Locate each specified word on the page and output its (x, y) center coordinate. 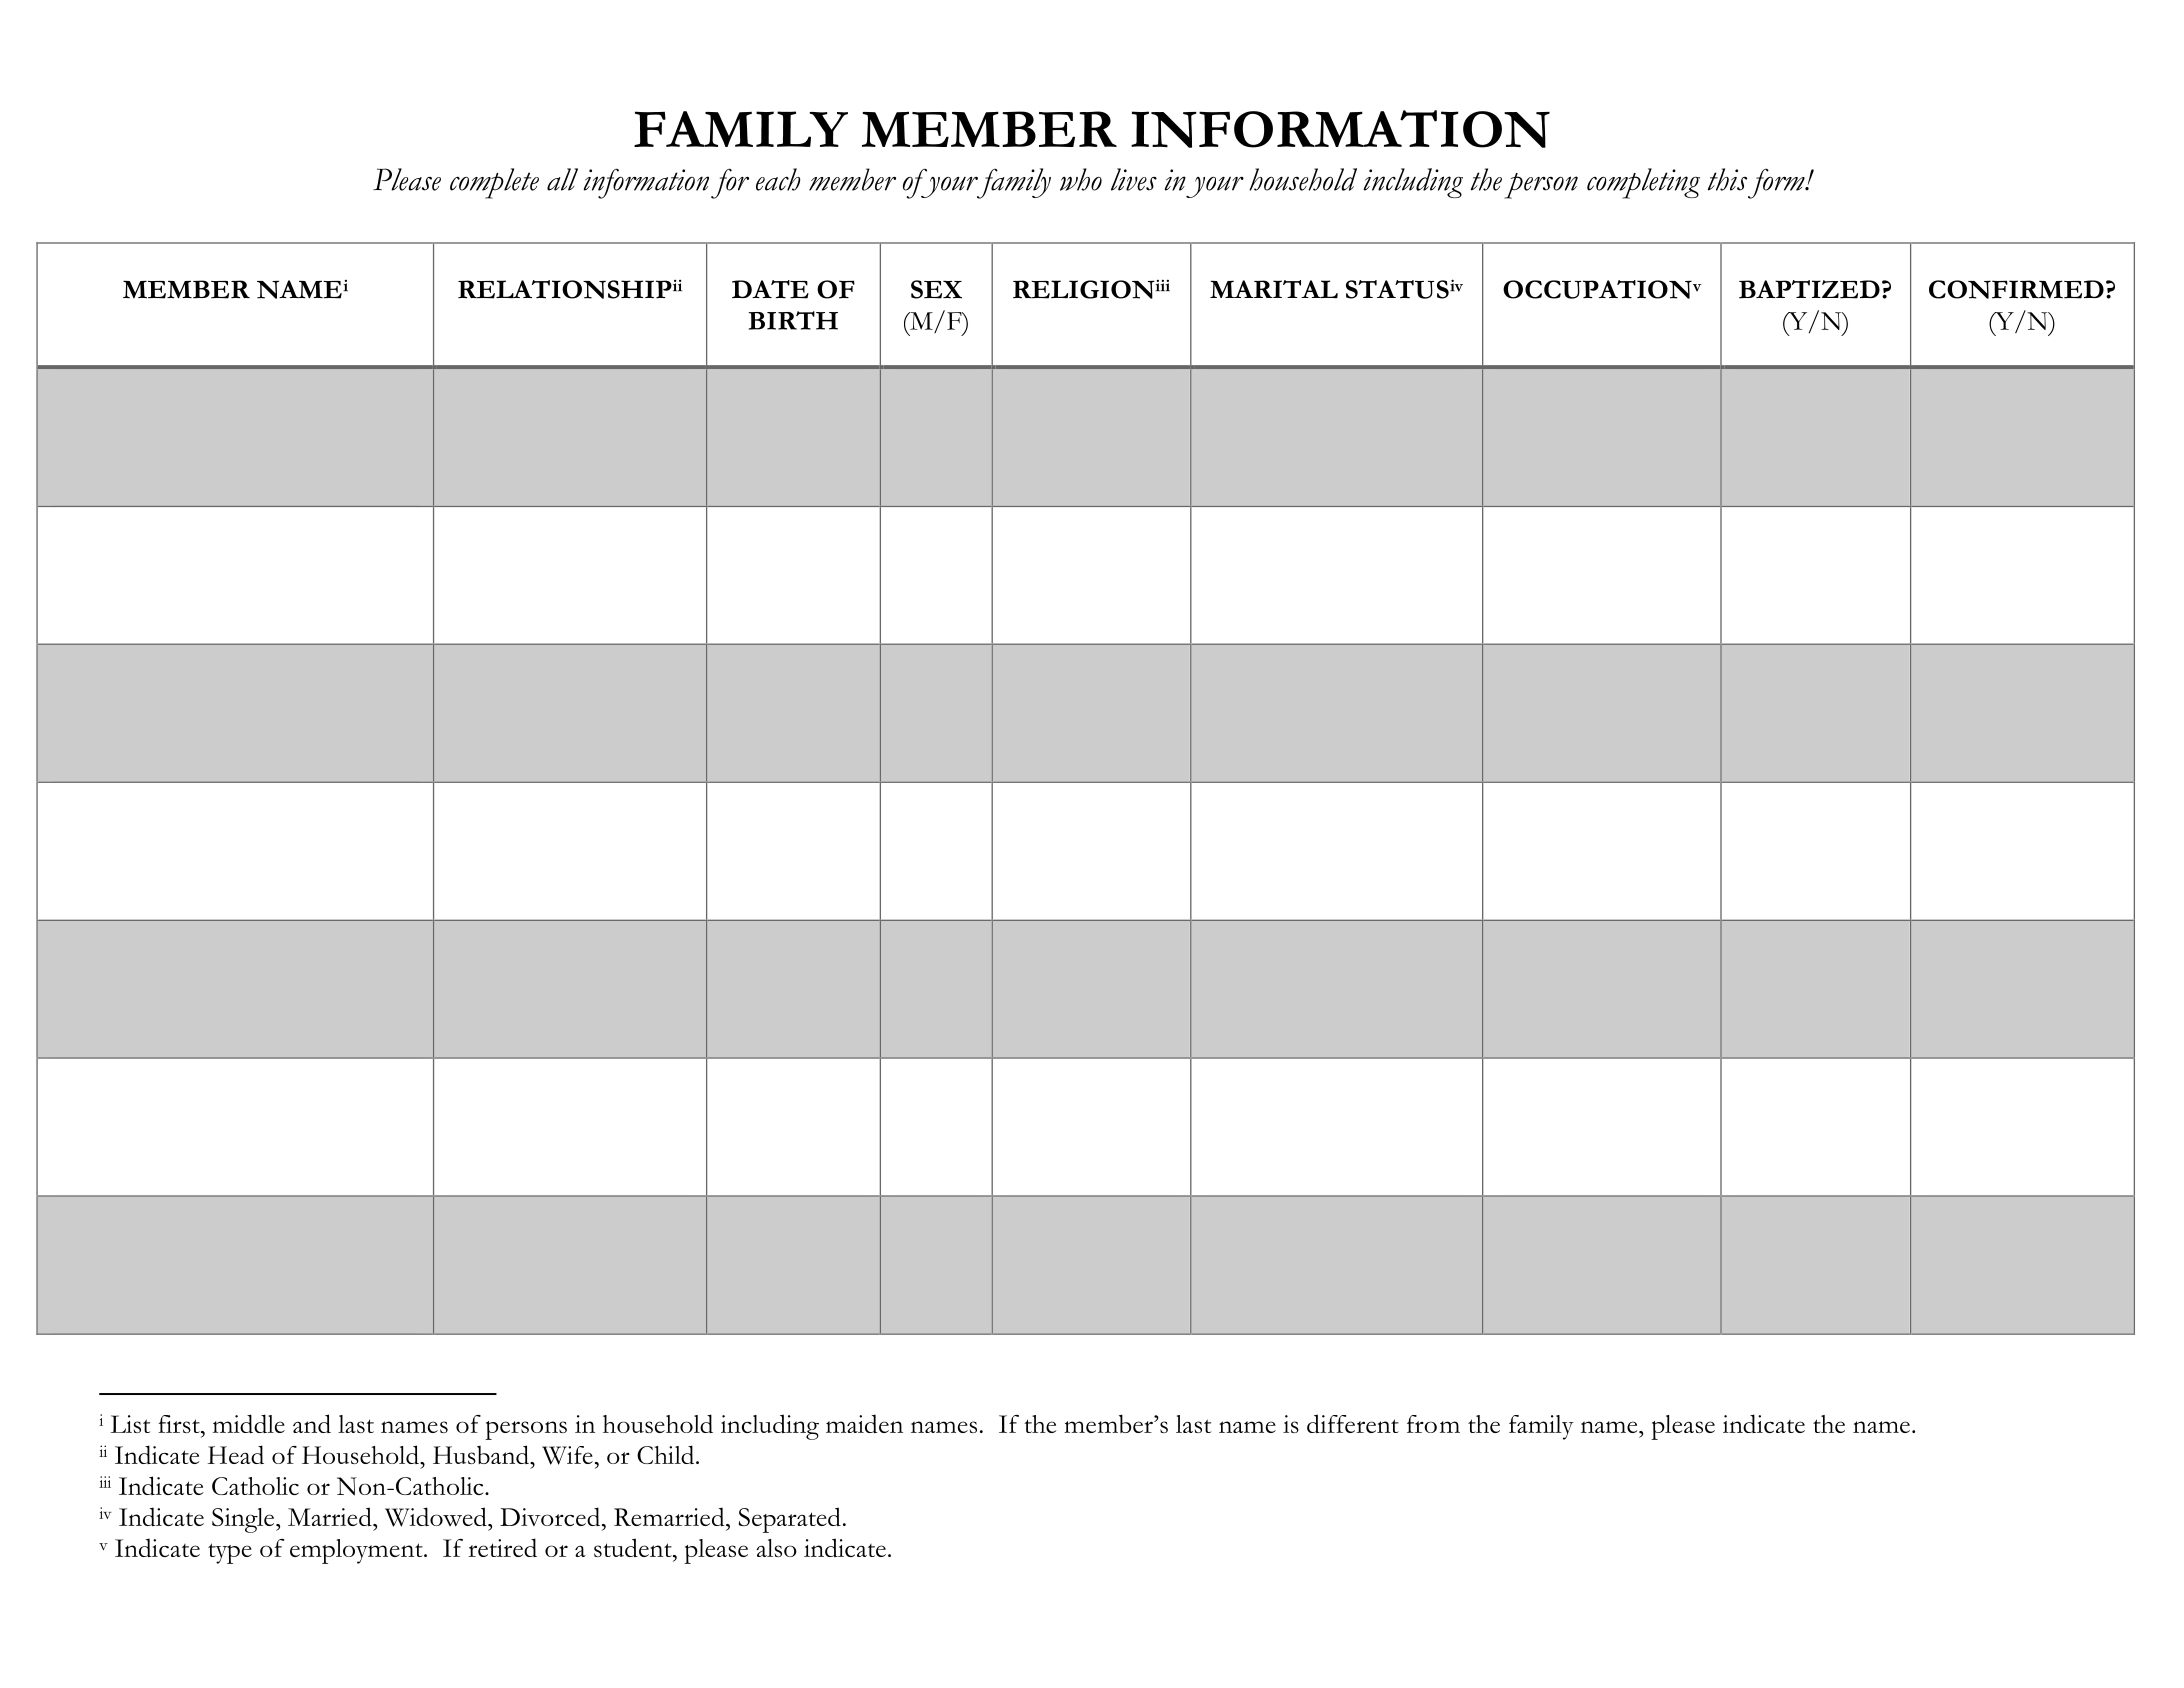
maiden (864, 1423)
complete (494, 183)
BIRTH (793, 320)
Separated (790, 1520)
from (1433, 1424)
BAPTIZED (1809, 289)
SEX (936, 289)
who (1081, 179)
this (1727, 179)
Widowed (437, 1517)
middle (249, 1423)
